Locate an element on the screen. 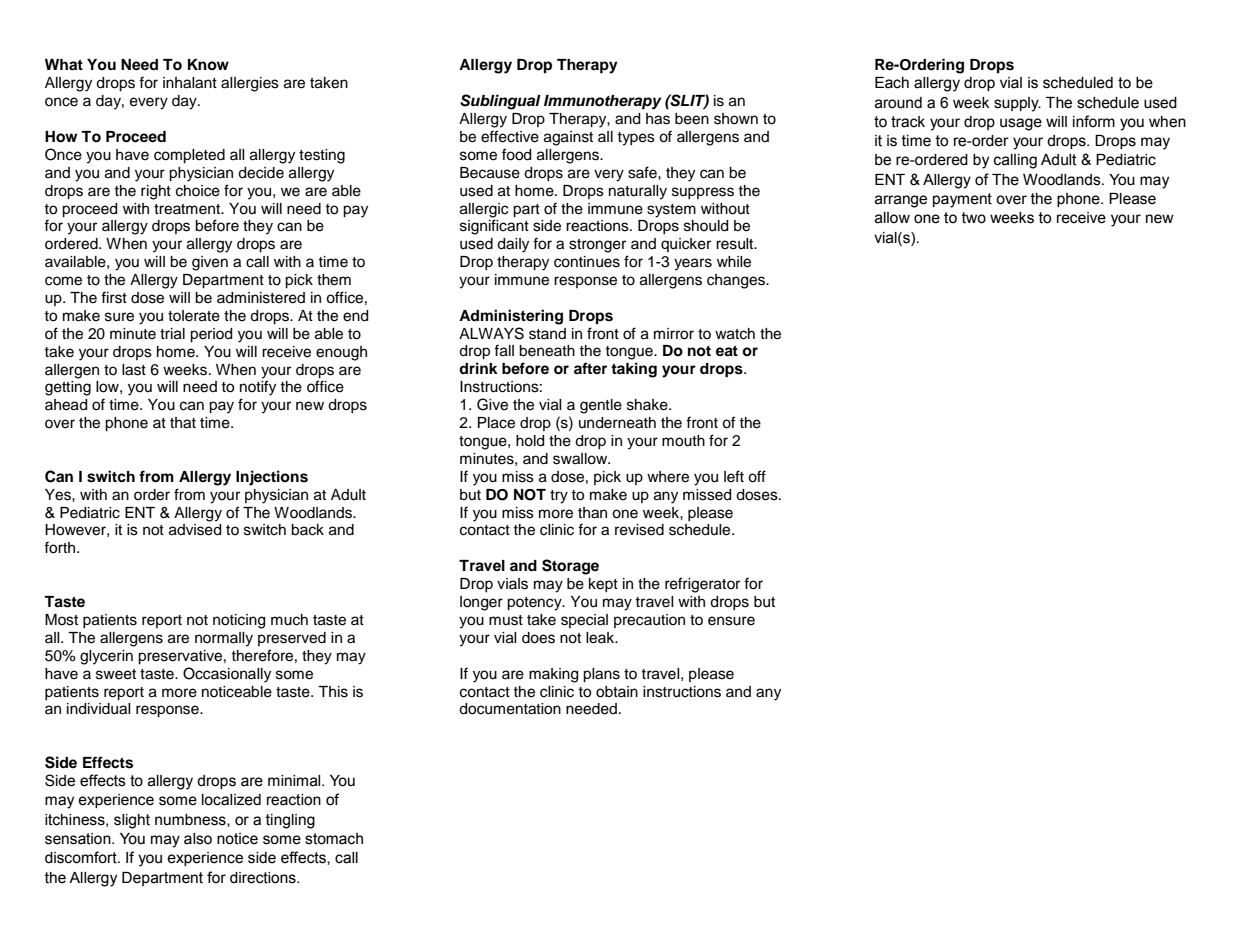 Image resolution: width=1233 pixels, height=952 pixels. Sublingual is located at coordinates (500, 102).
